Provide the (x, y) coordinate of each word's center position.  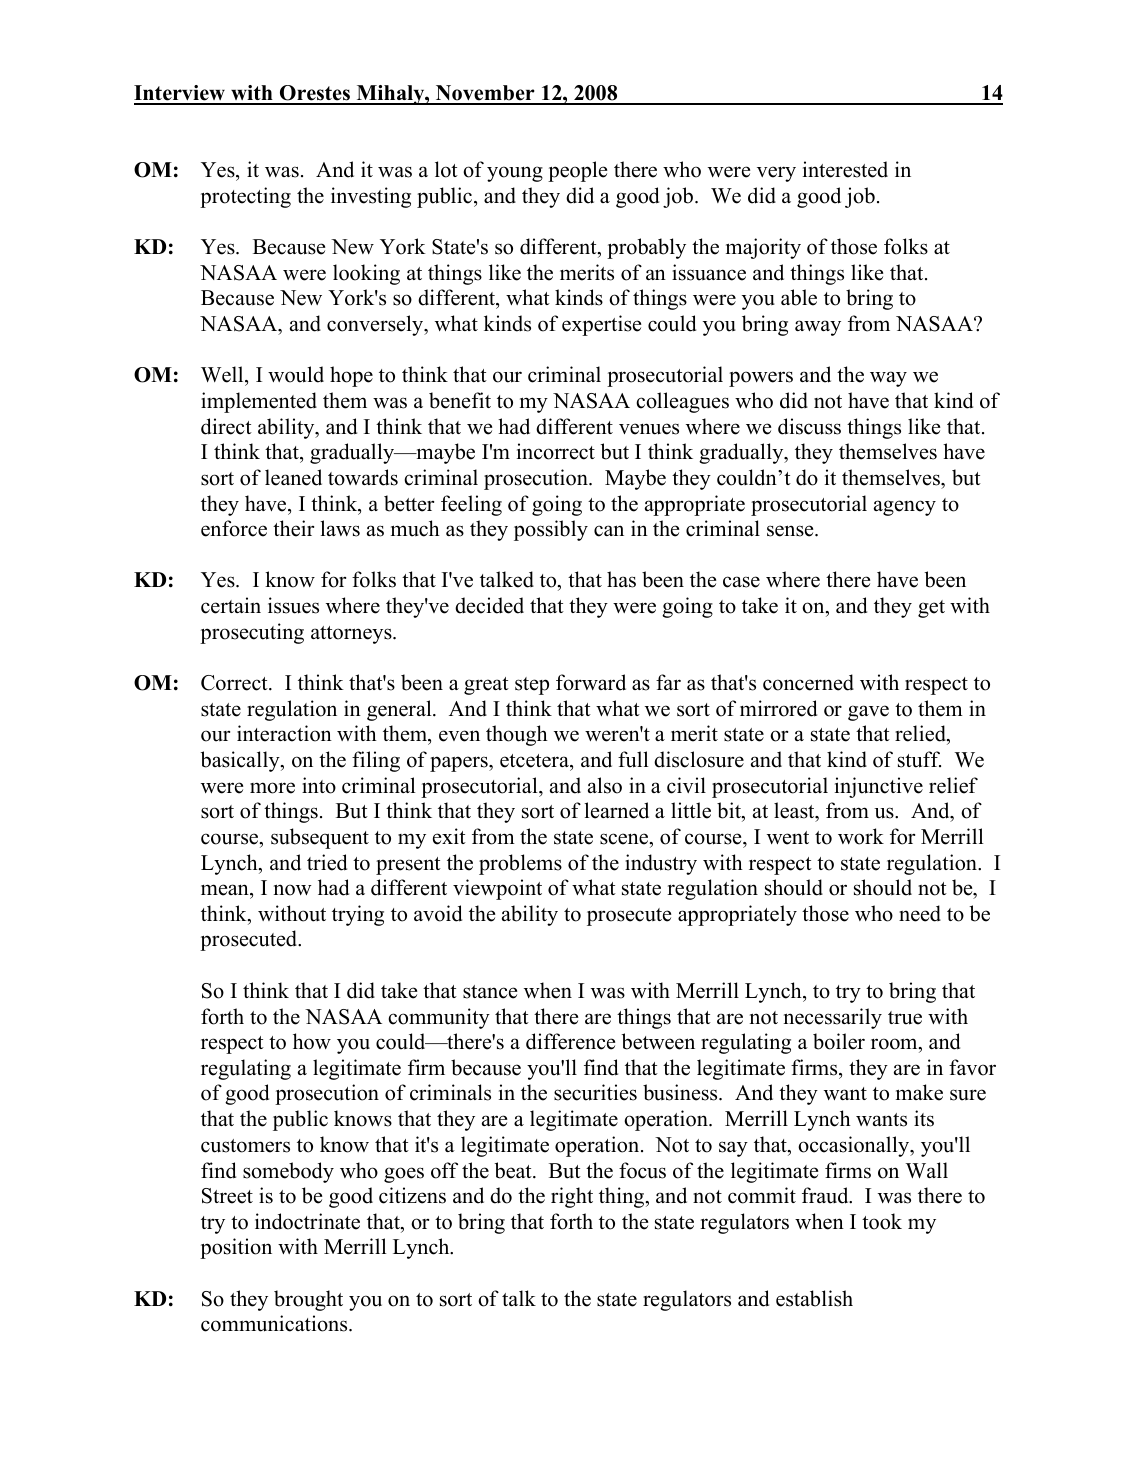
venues (649, 429)
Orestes (315, 94)
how (312, 1041)
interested (845, 169)
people (577, 171)
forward (591, 682)
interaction (284, 733)
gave (868, 713)
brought (308, 1300)
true (905, 1018)
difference (570, 1041)
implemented (259, 402)
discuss (809, 426)
